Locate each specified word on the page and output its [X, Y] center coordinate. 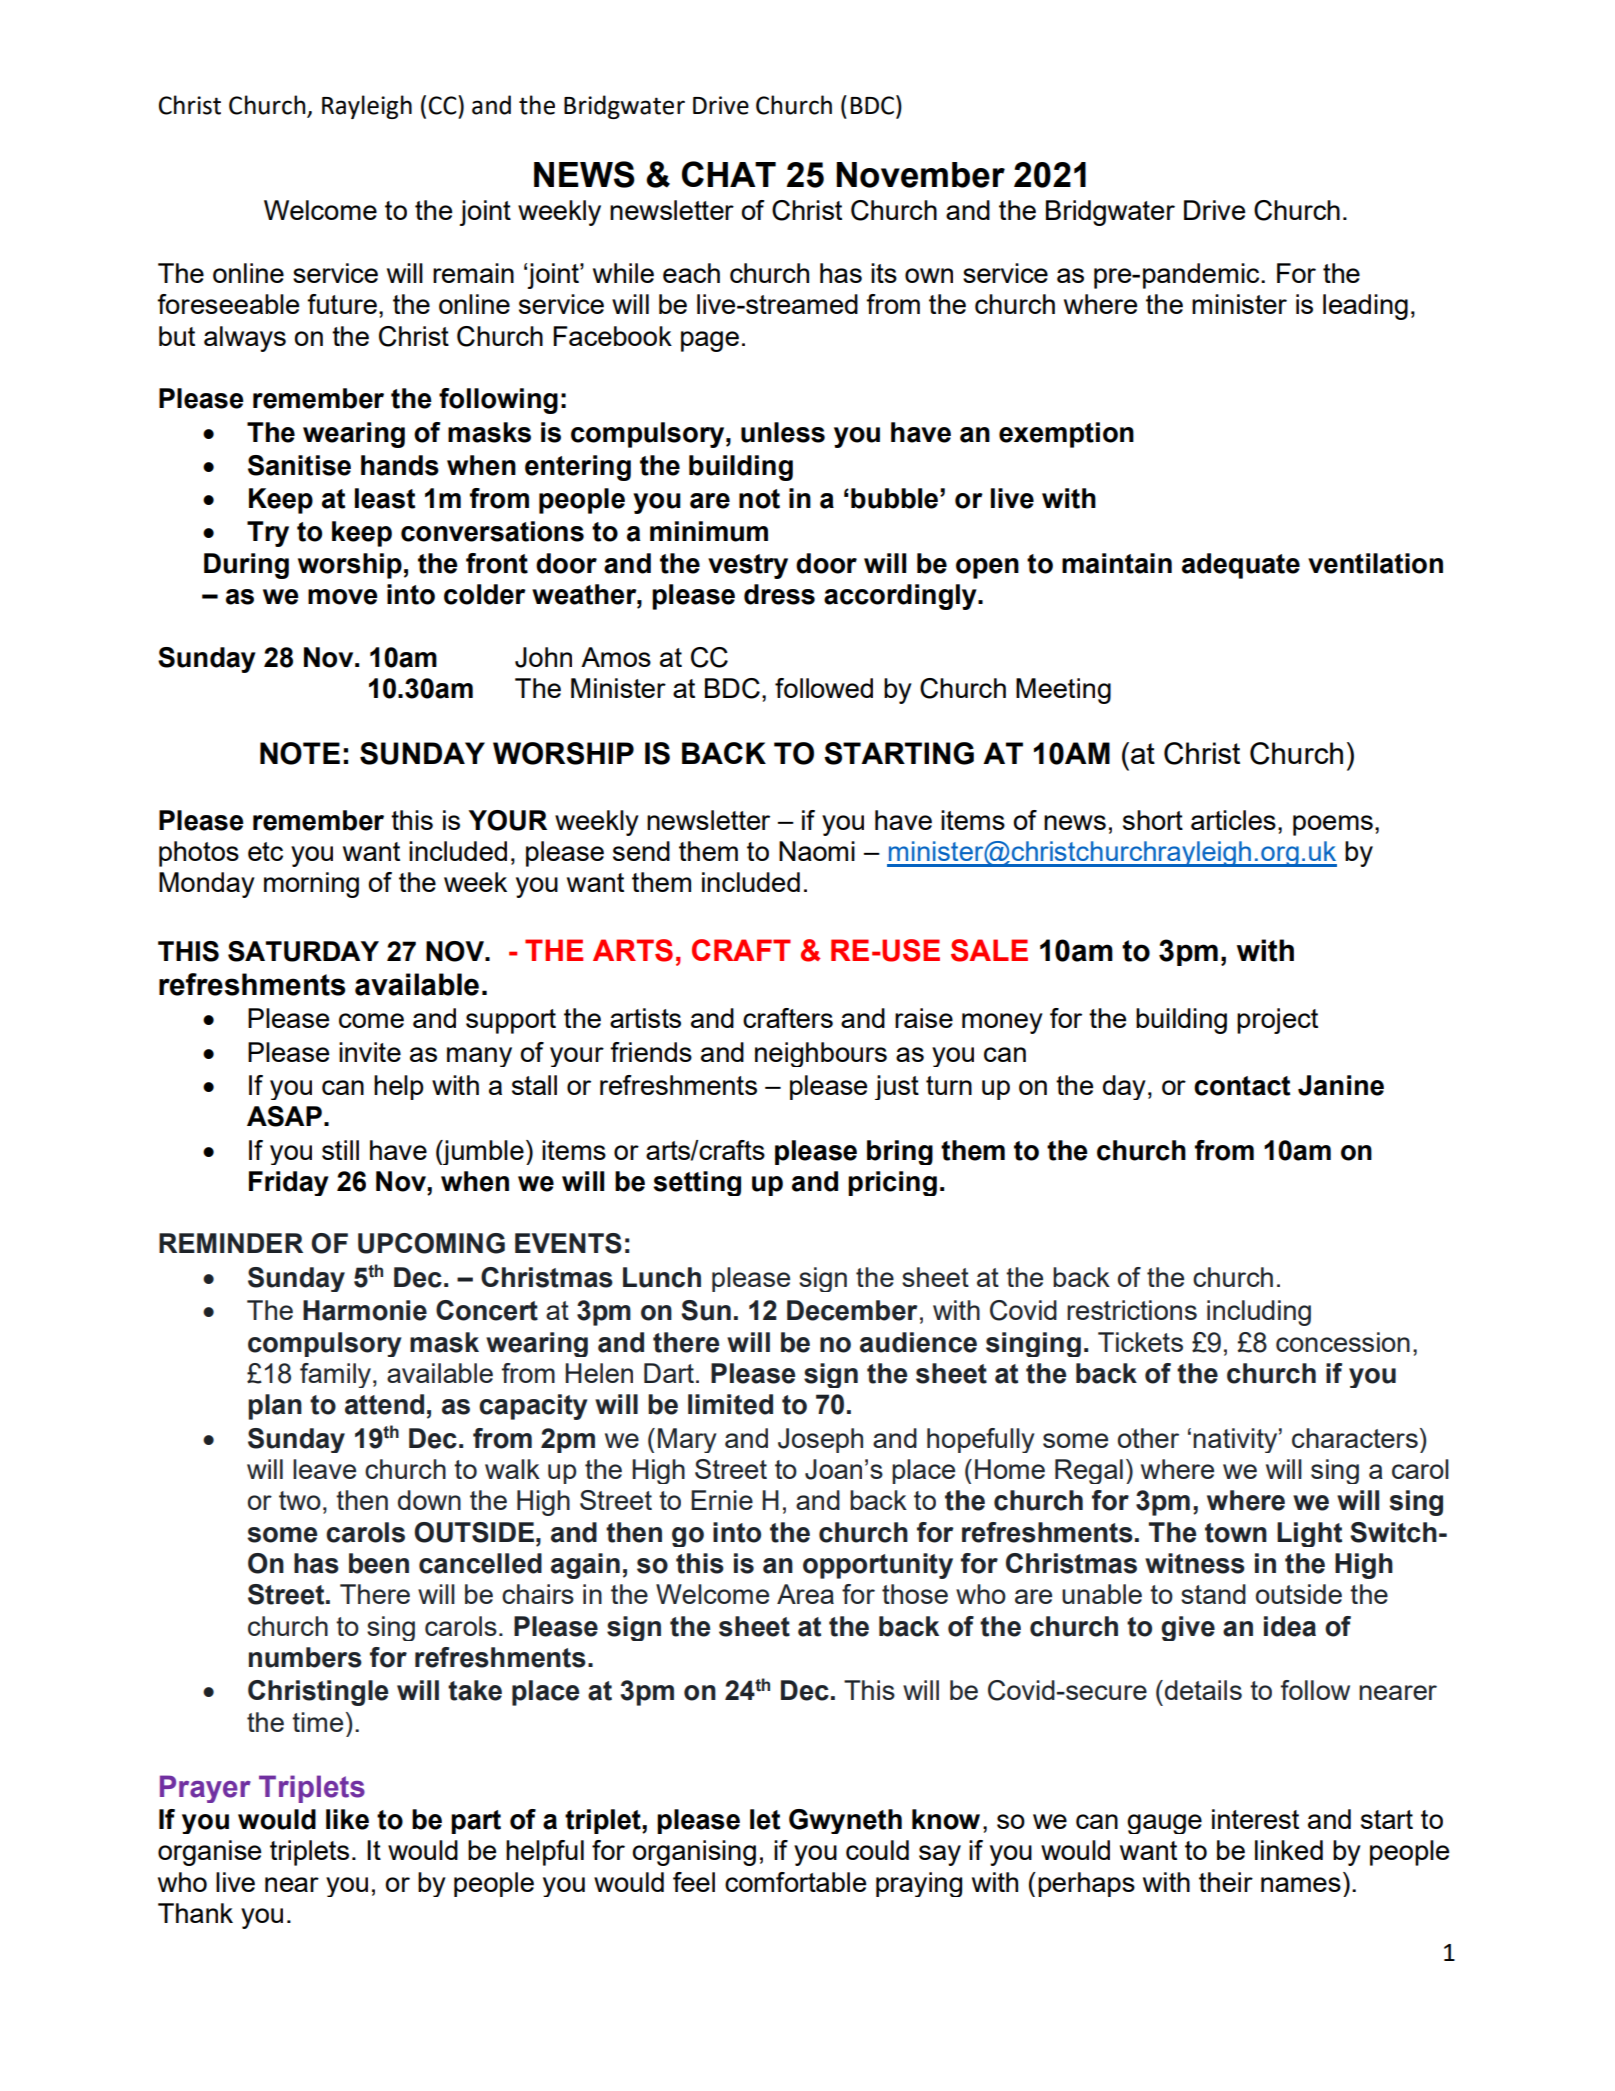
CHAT [729, 174]
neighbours [821, 1054]
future [342, 304]
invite [370, 1052]
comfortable [795, 1882]
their [1226, 1882]
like [347, 1819]
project [1277, 1021]
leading [1365, 307]
